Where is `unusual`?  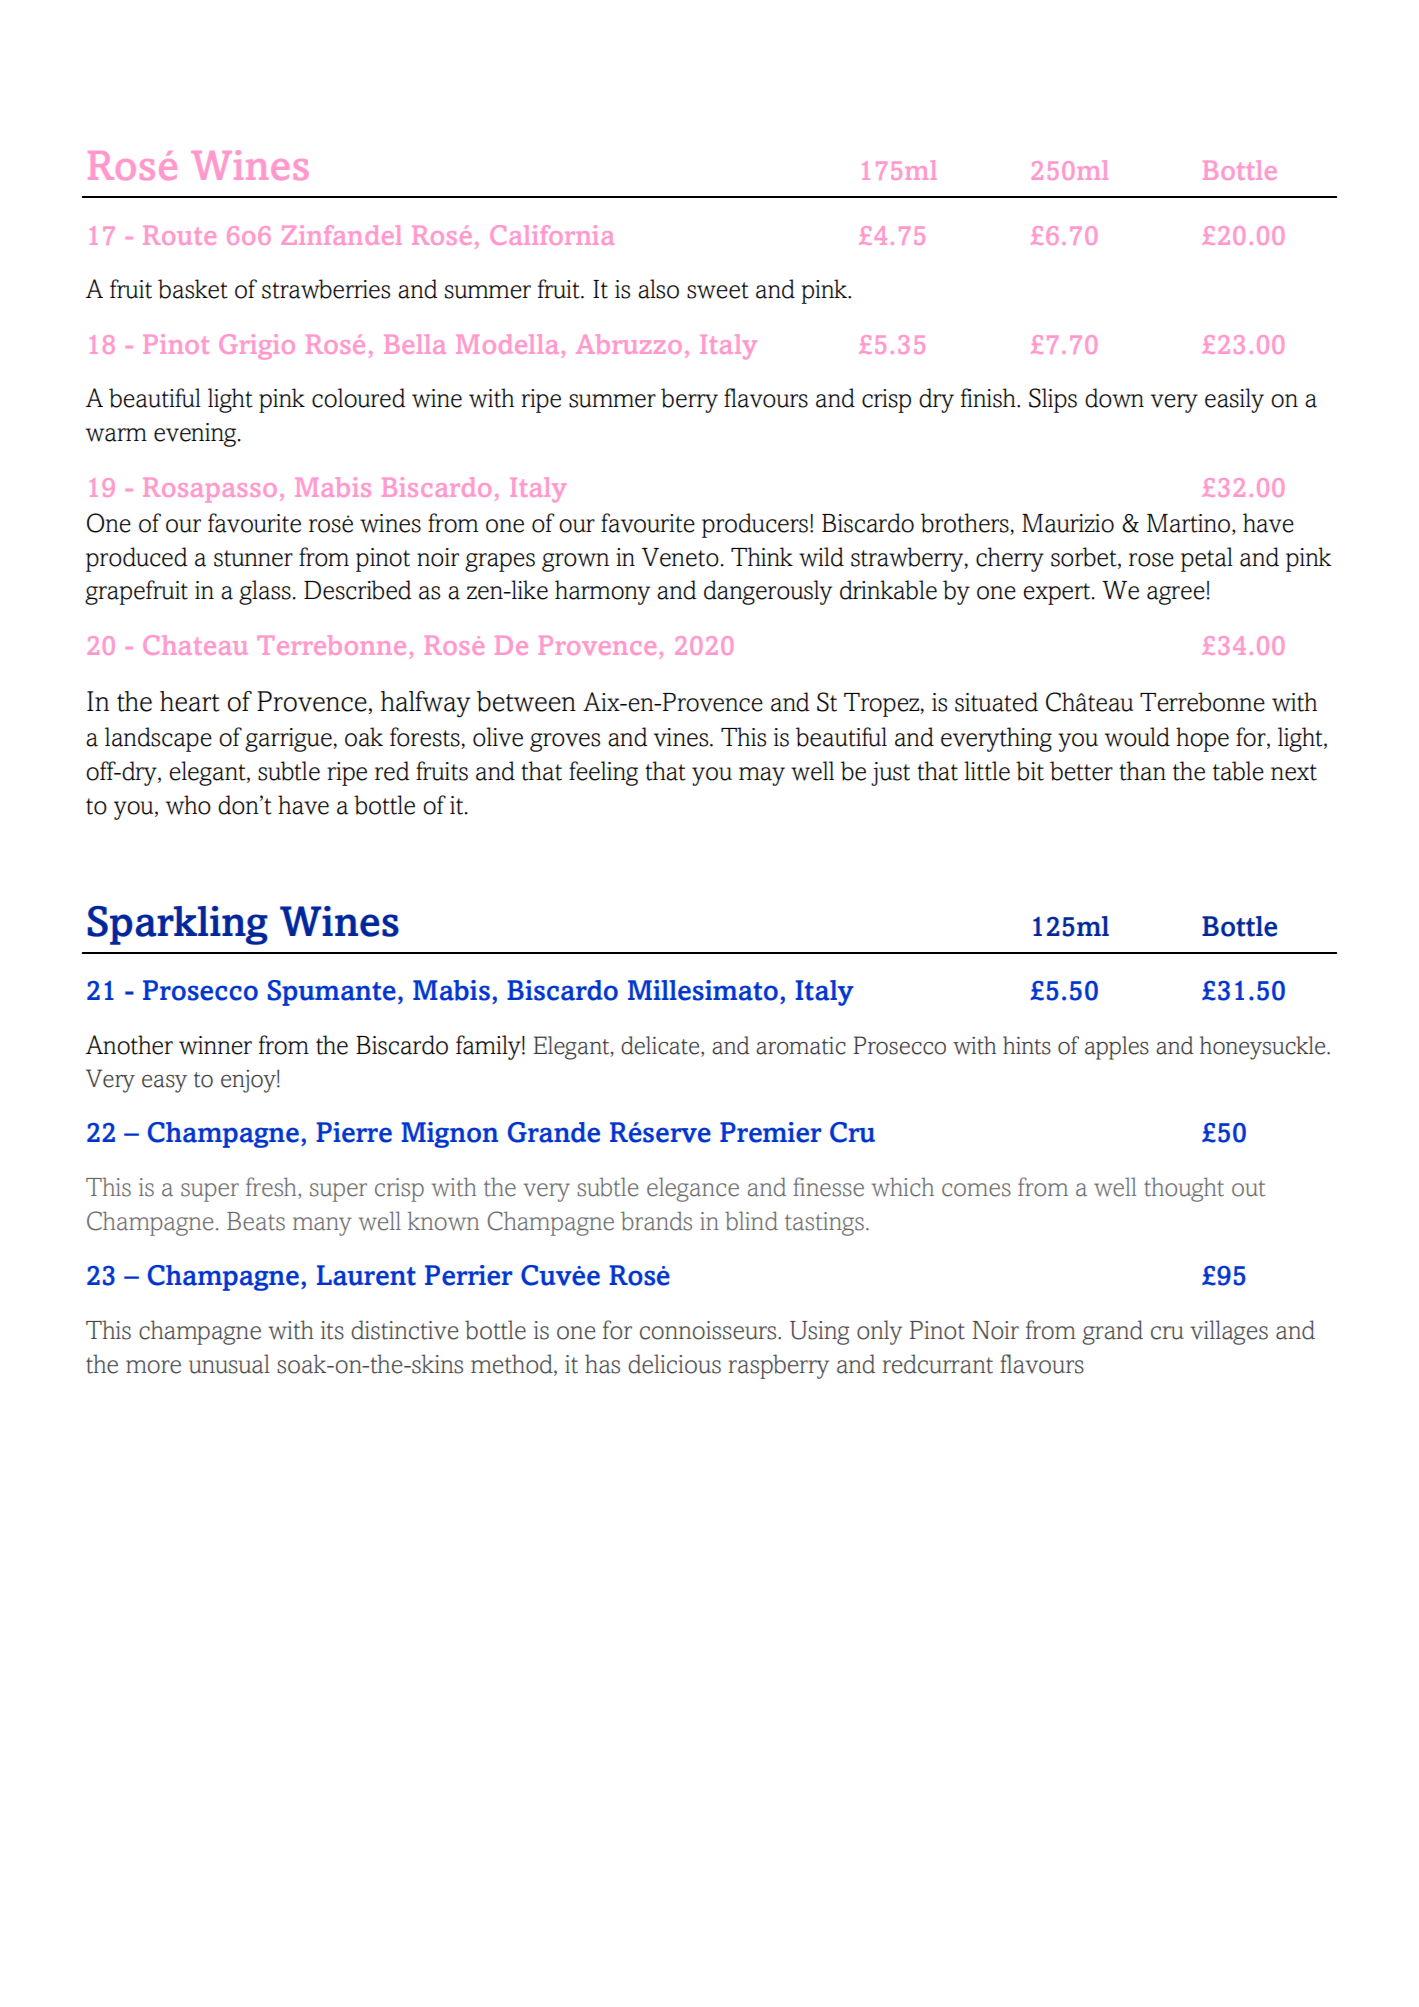
unusual is located at coordinates (229, 1364).
